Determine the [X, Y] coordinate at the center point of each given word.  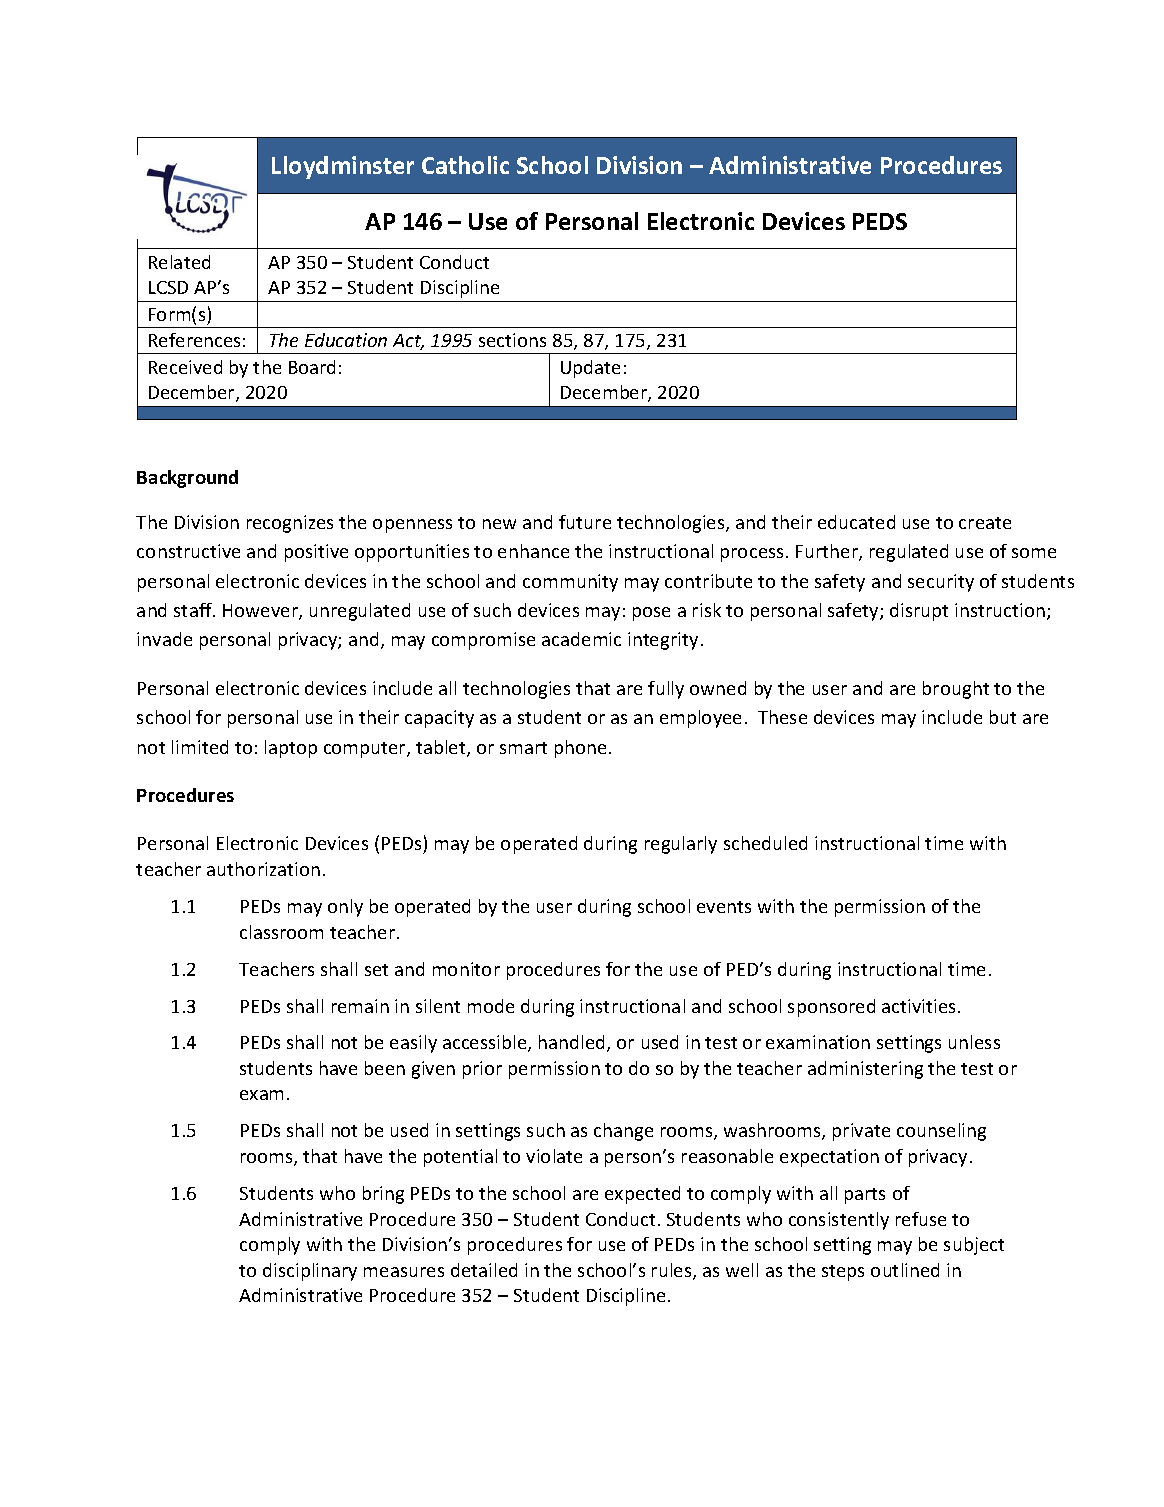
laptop [291, 749]
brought [956, 690]
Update [590, 369]
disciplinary [310, 1272]
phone [580, 749]
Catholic [465, 165]
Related [179, 262]
